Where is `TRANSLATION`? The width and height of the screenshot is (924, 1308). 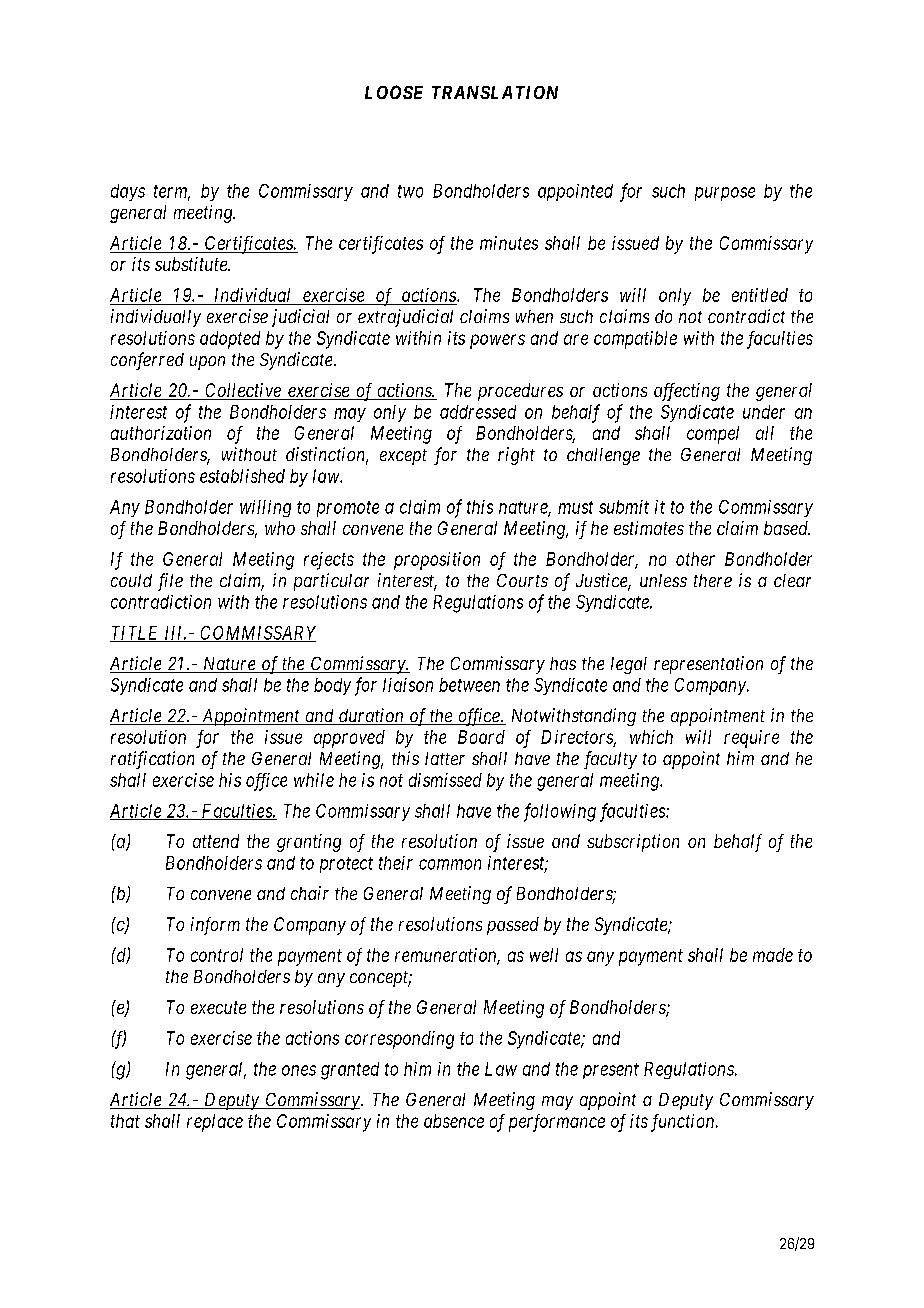
TRANSLATION is located at coordinates (495, 92).
